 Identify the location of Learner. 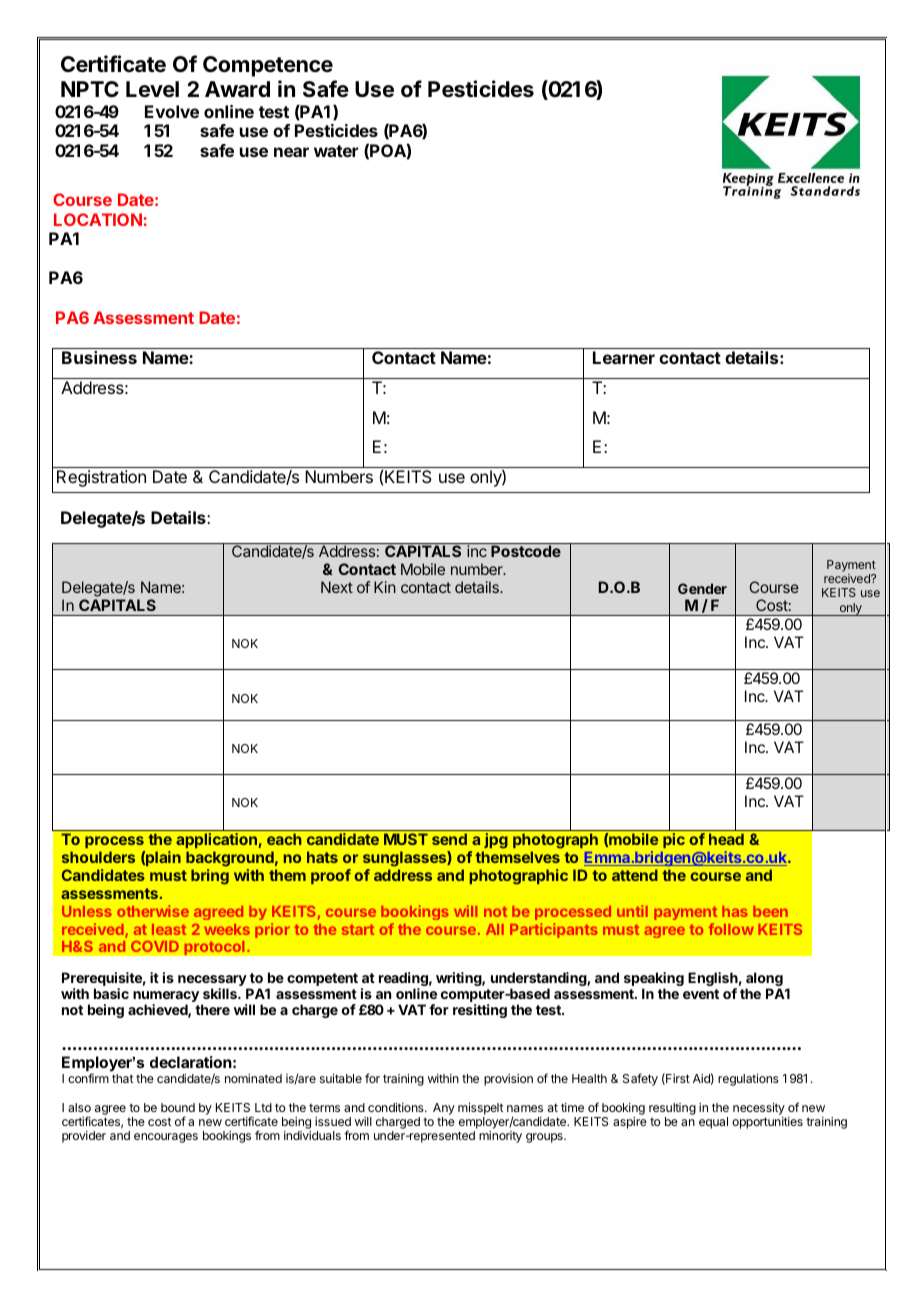
(624, 357).
